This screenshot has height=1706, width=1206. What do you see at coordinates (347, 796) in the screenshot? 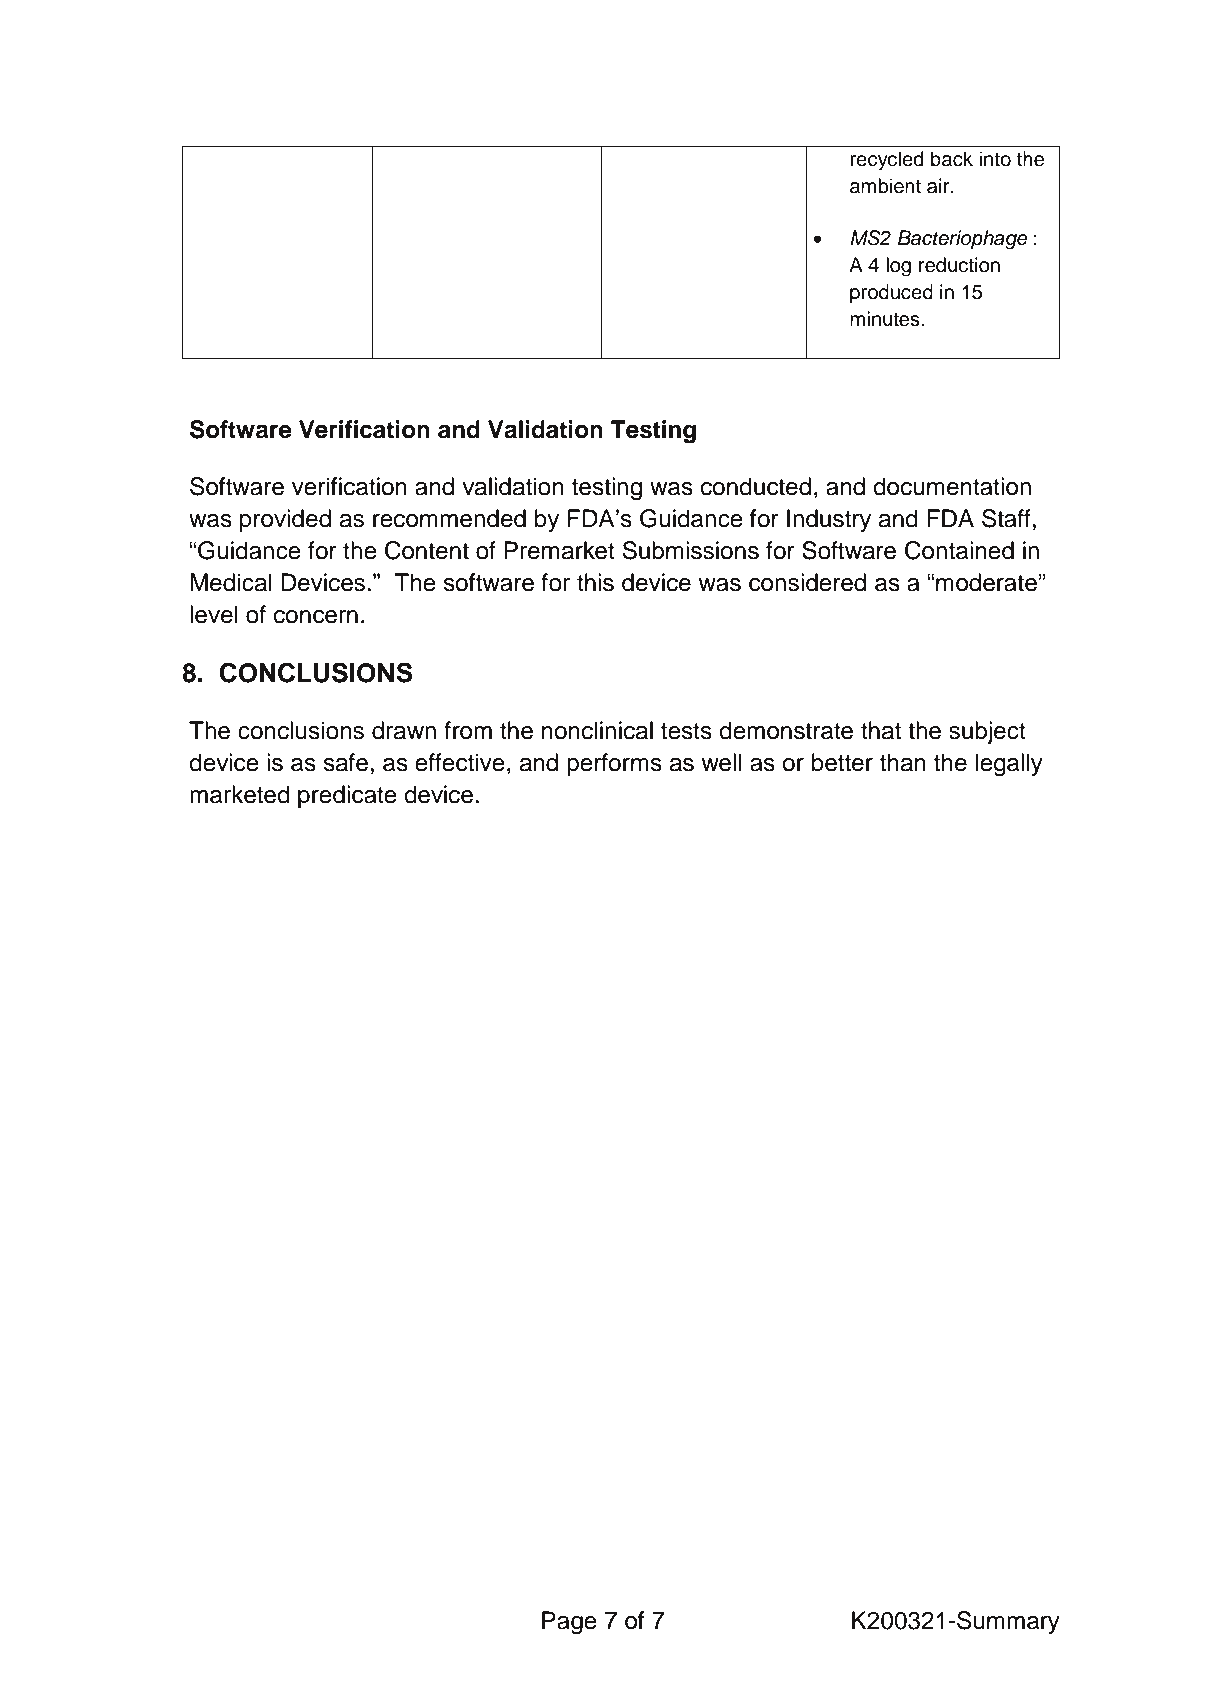
I see `predicate` at bounding box center [347, 796].
